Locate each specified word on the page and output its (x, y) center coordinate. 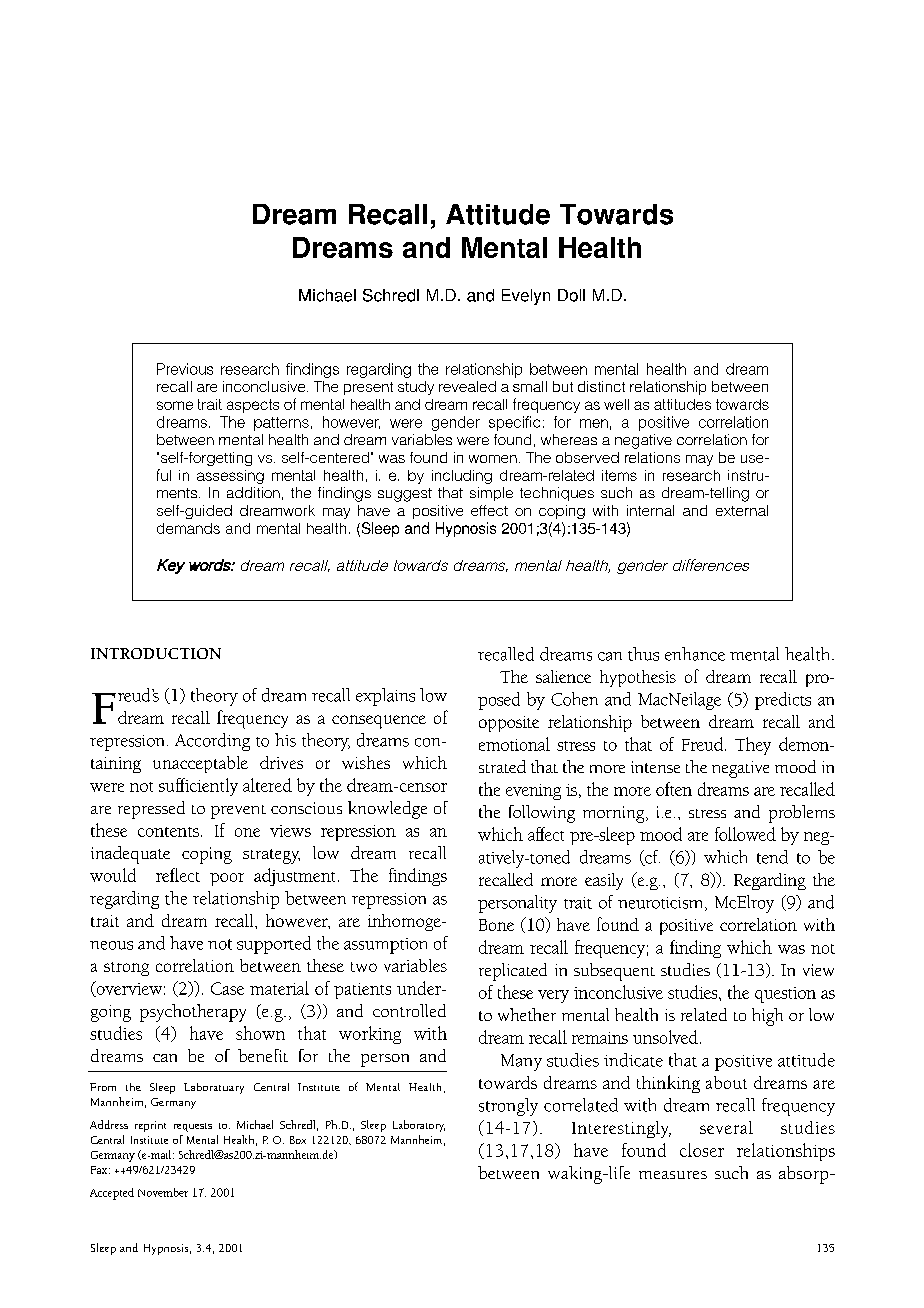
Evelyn (526, 297)
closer (702, 1150)
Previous (185, 369)
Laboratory (419, 1126)
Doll (571, 295)
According (212, 742)
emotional (514, 744)
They (753, 746)
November (163, 1192)
